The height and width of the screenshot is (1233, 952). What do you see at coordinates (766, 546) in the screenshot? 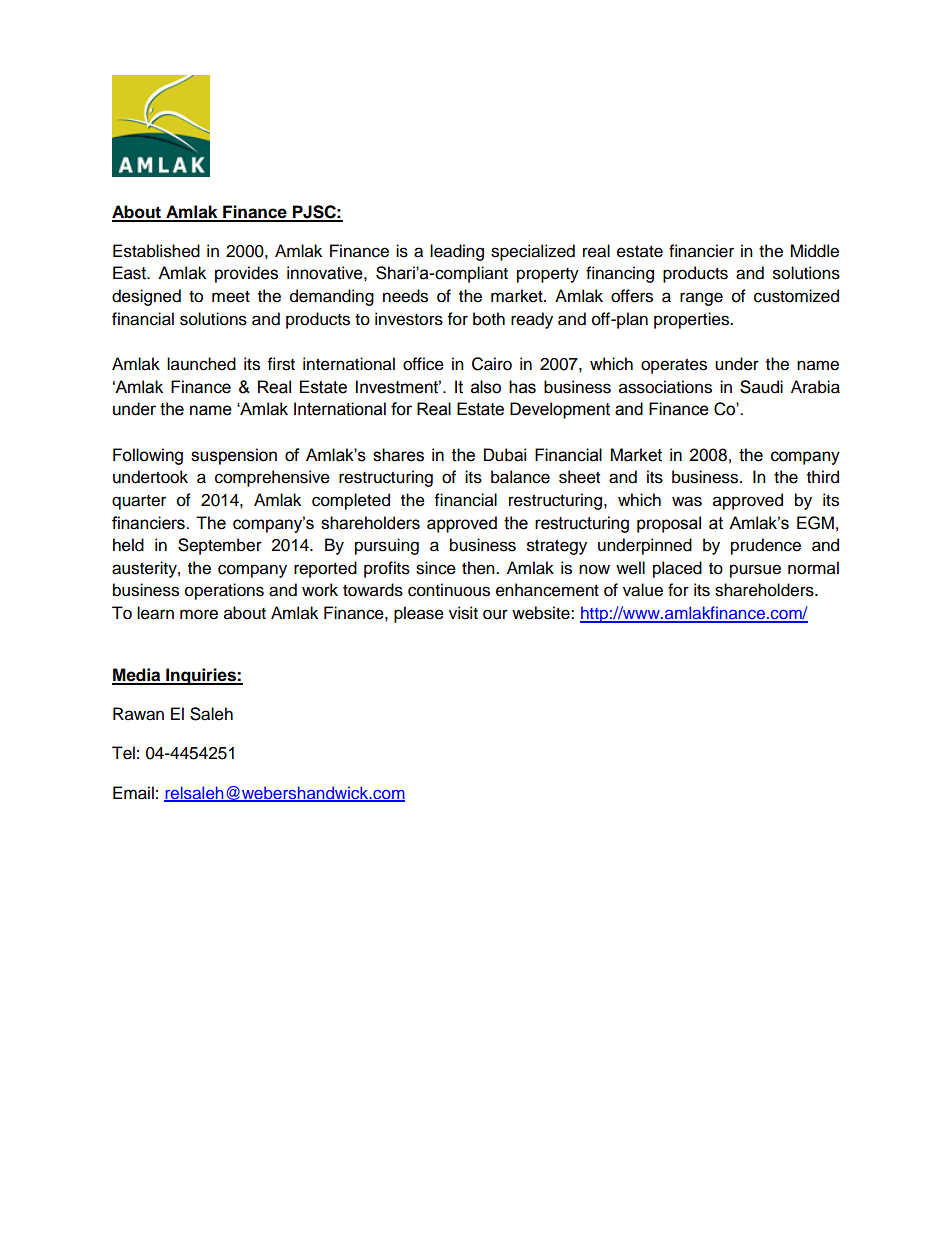
I see `prudence` at bounding box center [766, 546].
